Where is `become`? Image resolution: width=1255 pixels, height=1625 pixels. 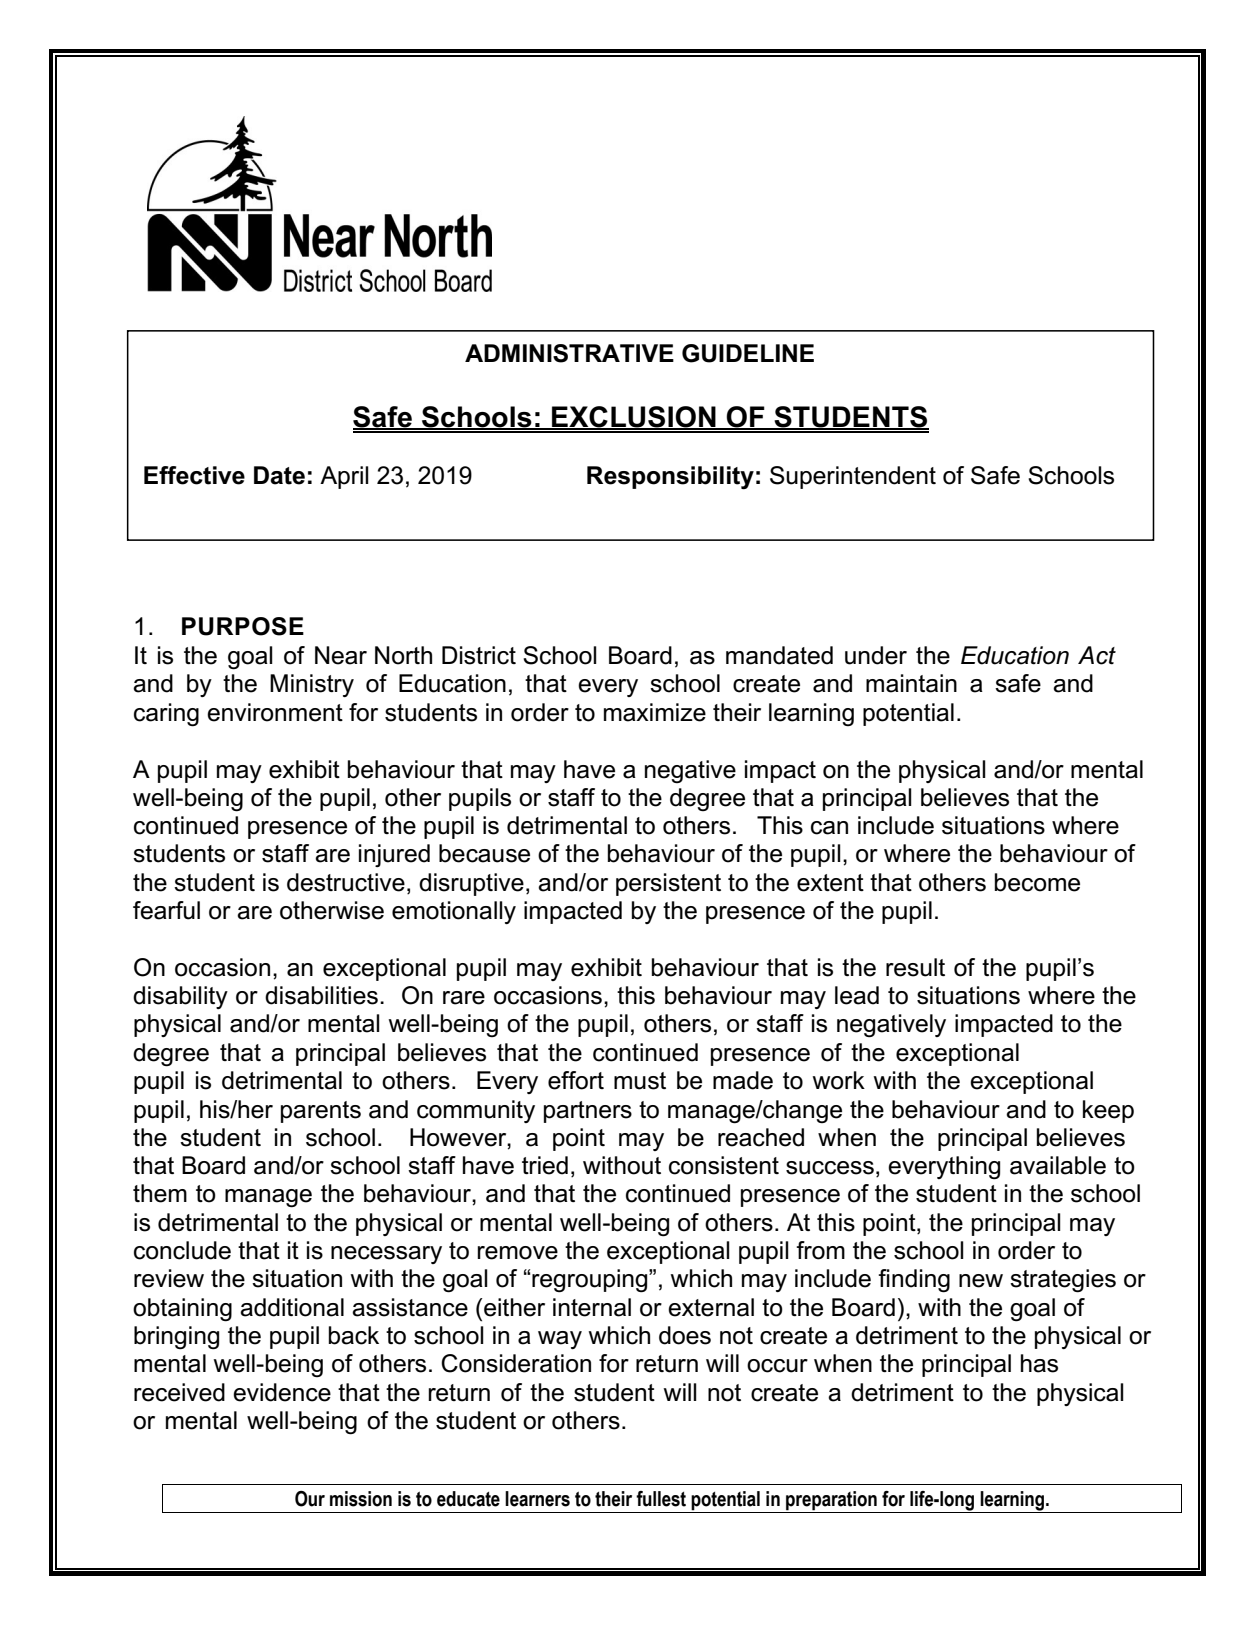
become is located at coordinates (1037, 882).
